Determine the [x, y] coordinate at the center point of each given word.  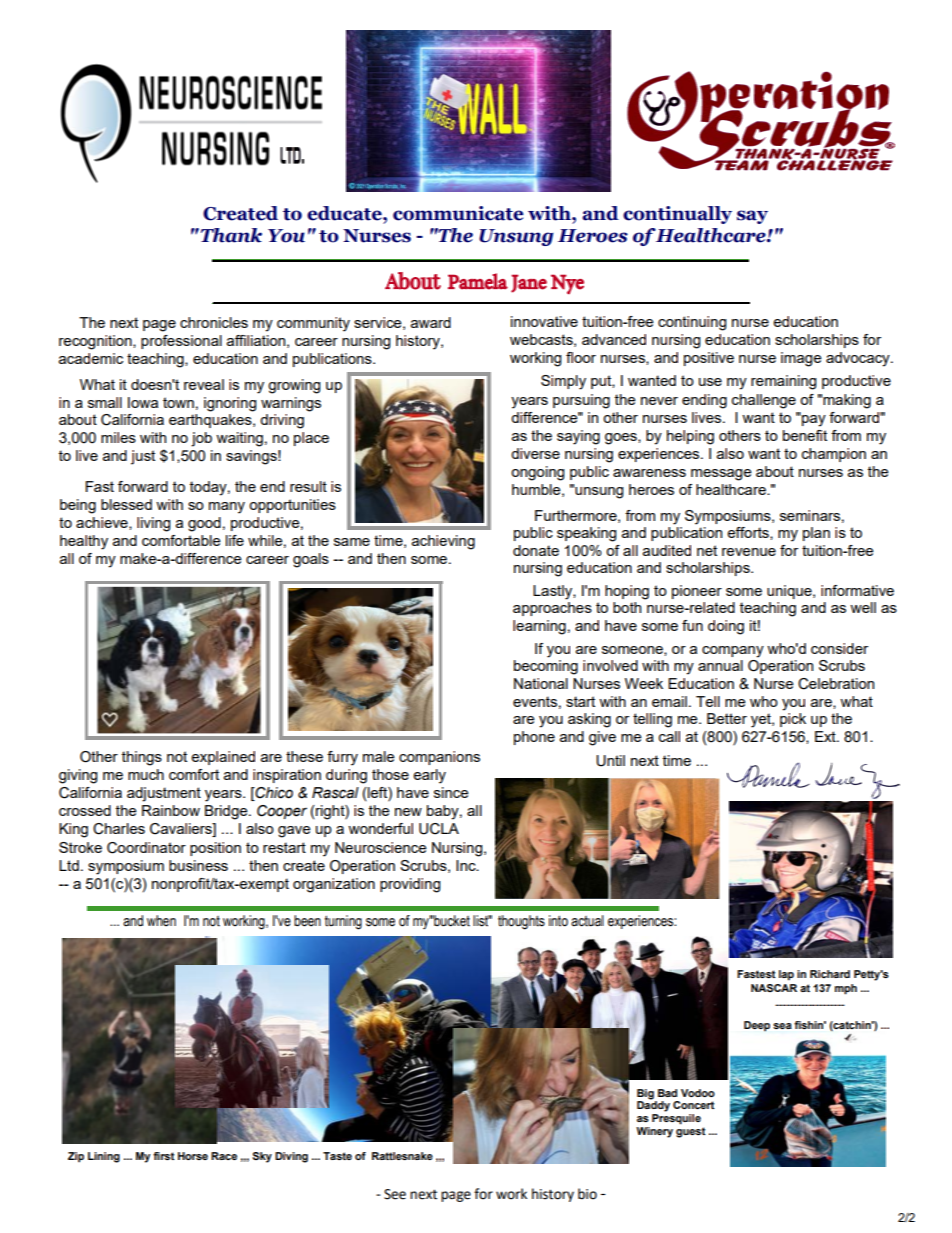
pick [793, 720]
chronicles [214, 322]
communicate [458, 213]
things [142, 758]
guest [691, 1132]
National [541, 683]
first [164, 1156]
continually [677, 215]
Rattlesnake [402, 1156]
